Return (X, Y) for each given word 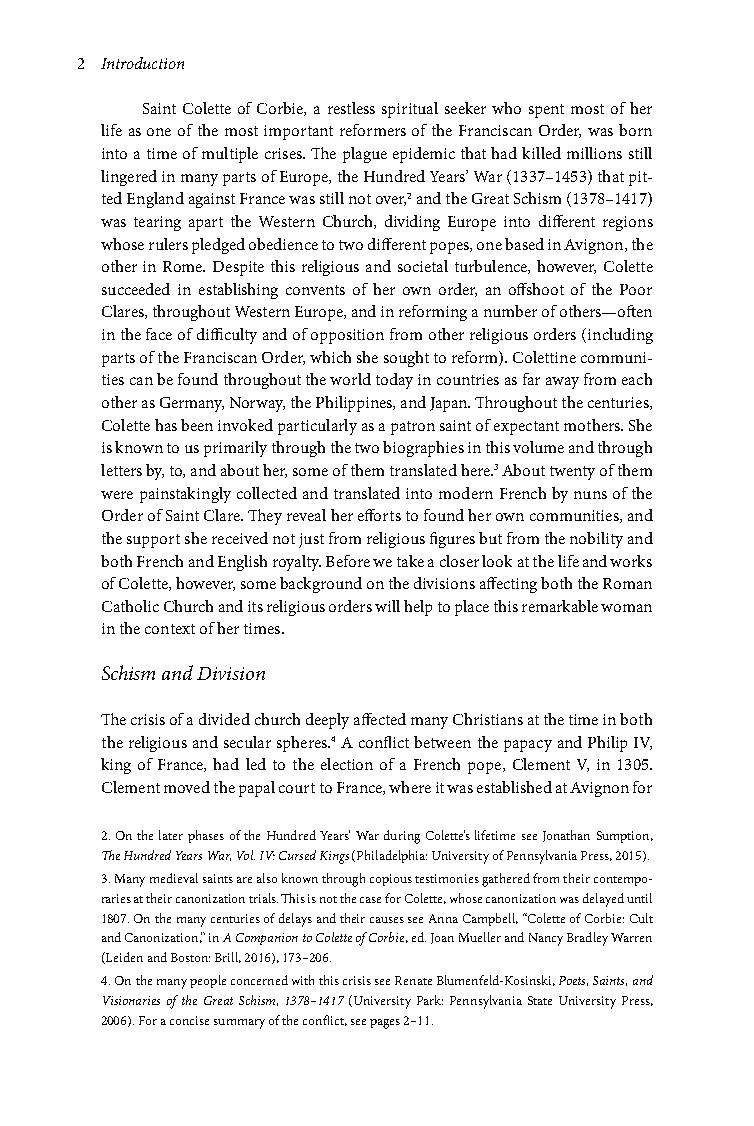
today (394, 381)
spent (546, 111)
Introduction (142, 63)
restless (351, 108)
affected (380, 719)
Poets (573, 981)
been (197, 425)
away (562, 383)
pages (385, 1024)
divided (224, 719)
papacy (528, 746)
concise (189, 1020)
